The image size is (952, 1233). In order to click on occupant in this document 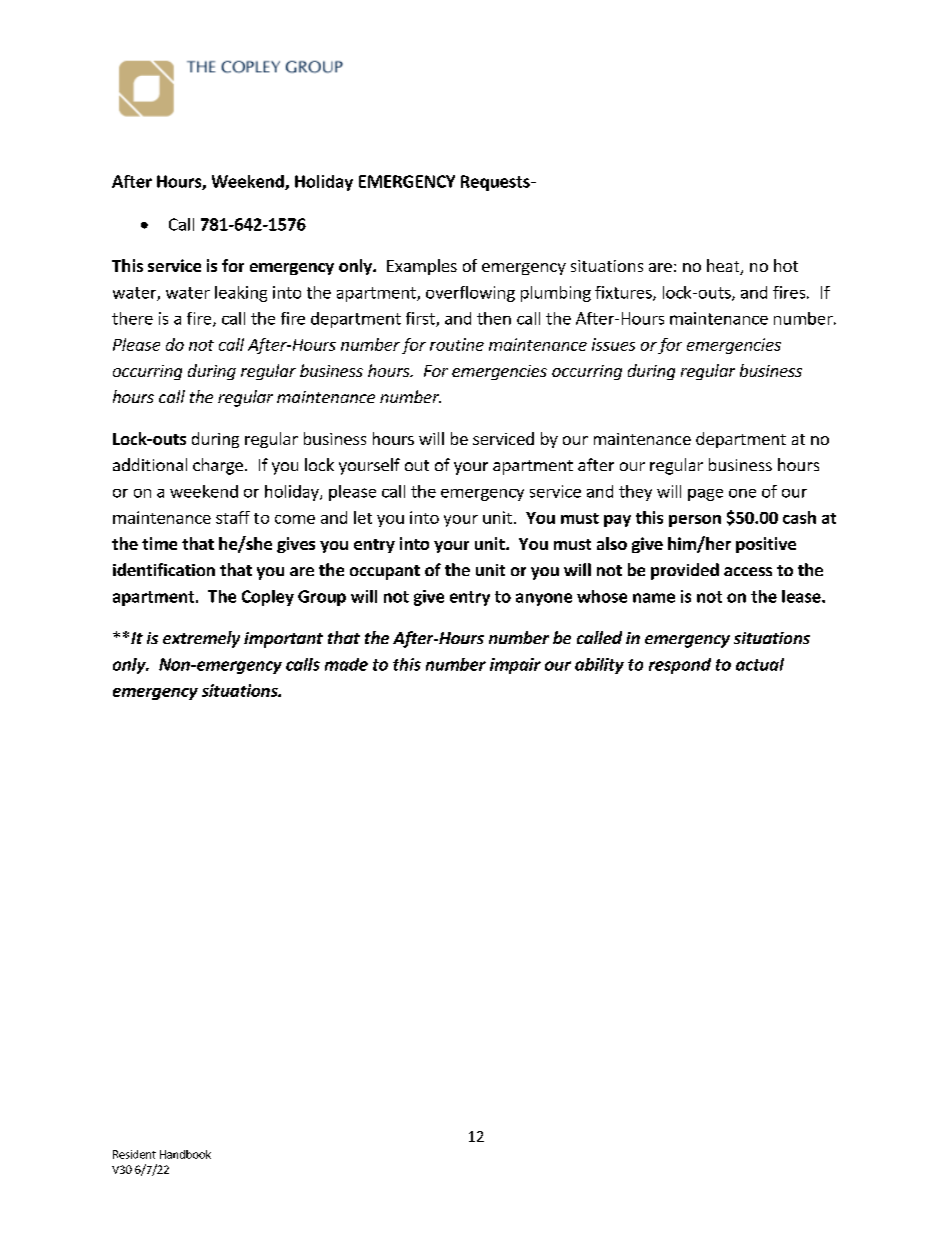, I will do `click(385, 572)`.
